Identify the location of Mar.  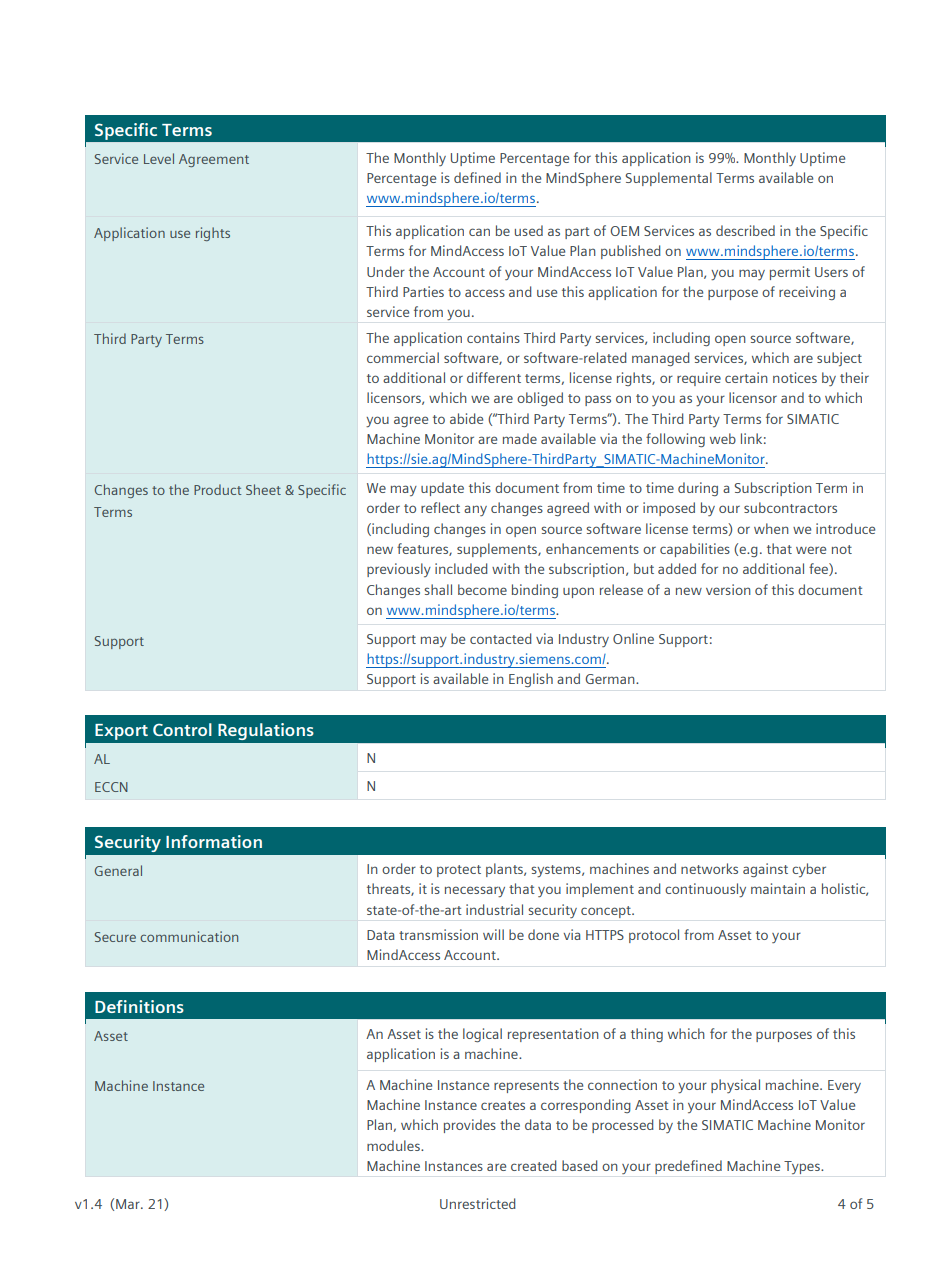
(129, 1204).
